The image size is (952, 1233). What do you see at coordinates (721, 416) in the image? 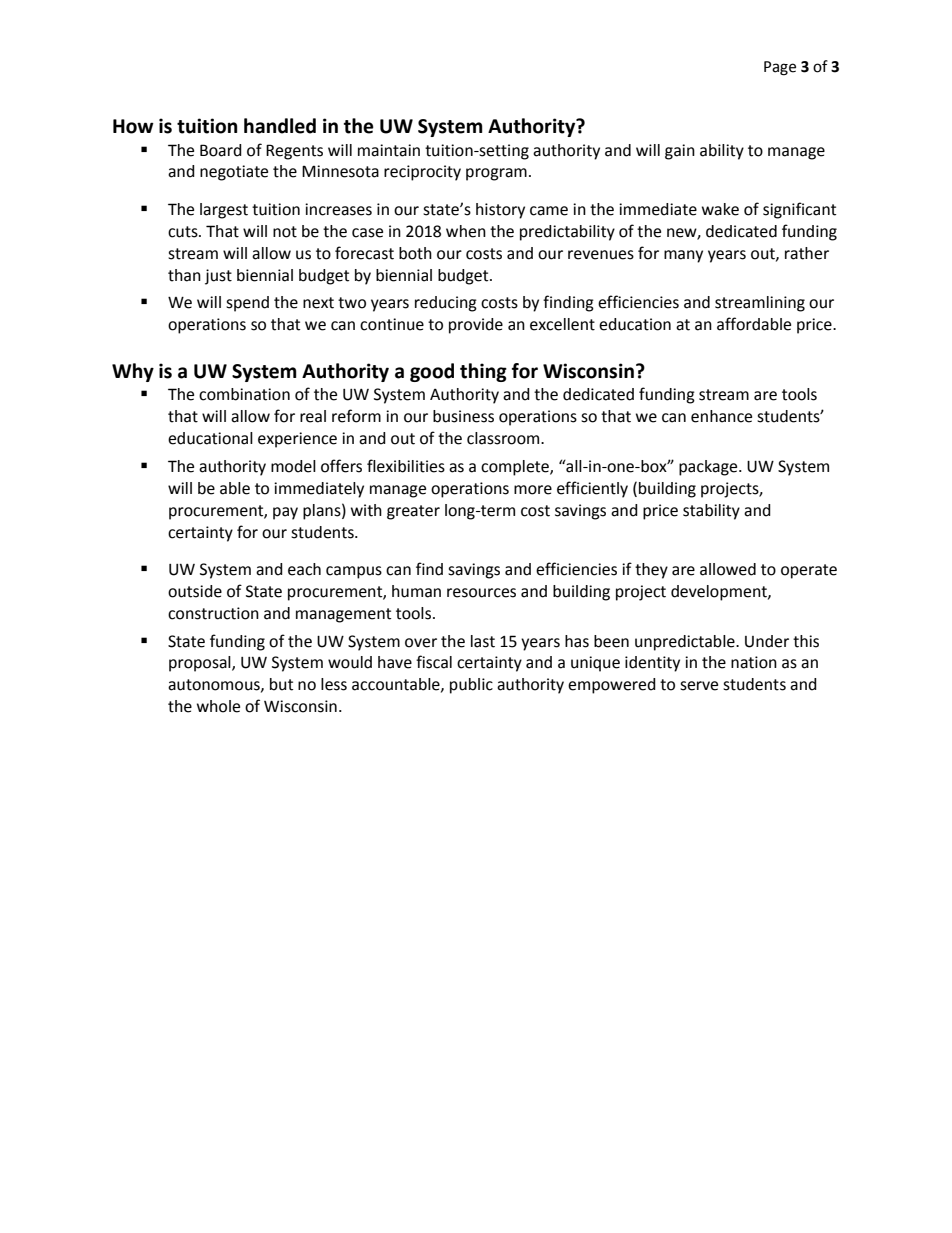
I see `enhance` at bounding box center [721, 416].
